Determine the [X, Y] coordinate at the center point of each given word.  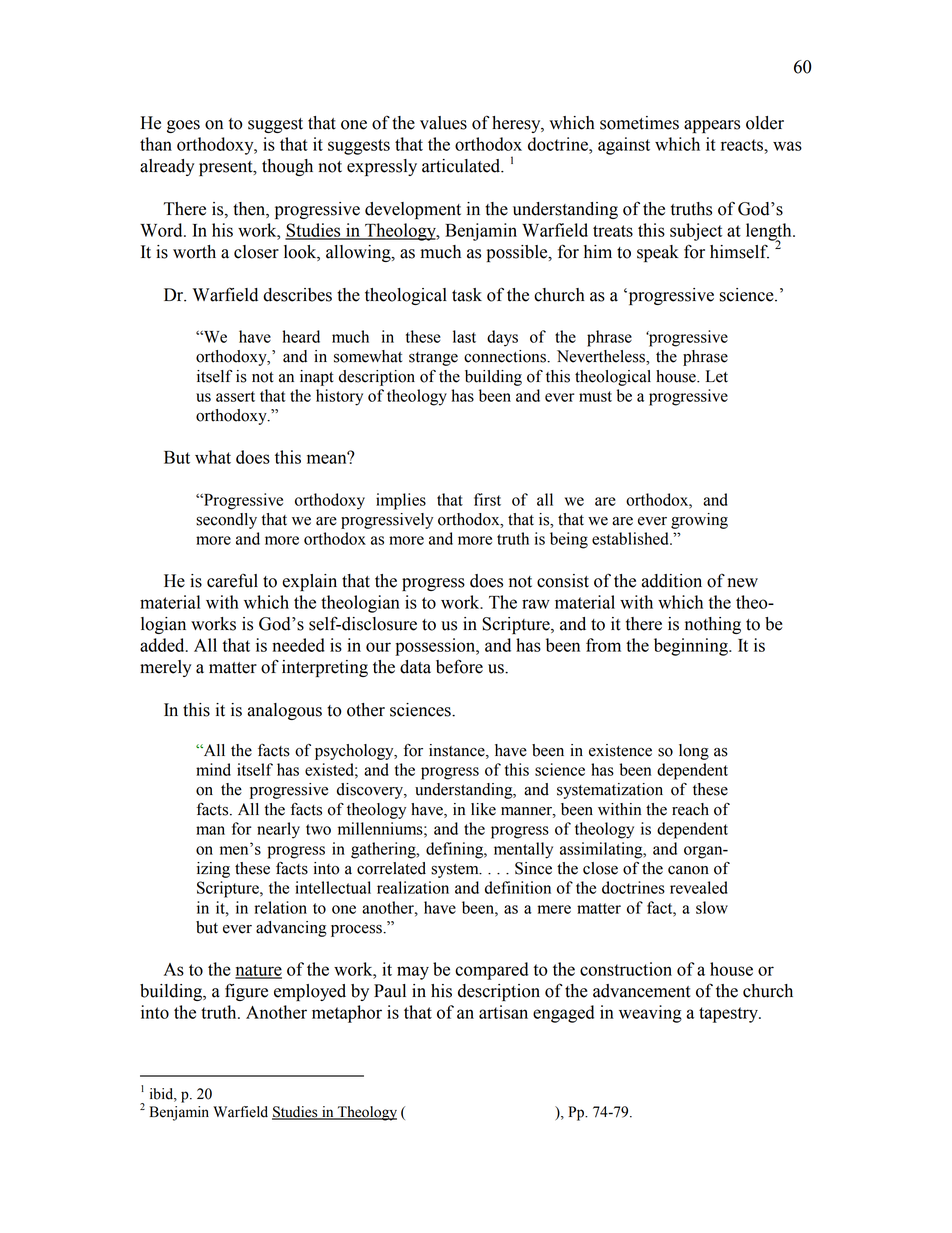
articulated [462, 166]
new [742, 583]
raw [536, 604]
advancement [642, 991]
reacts [743, 145]
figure [246, 992]
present [227, 168]
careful [232, 580]
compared [491, 971]
